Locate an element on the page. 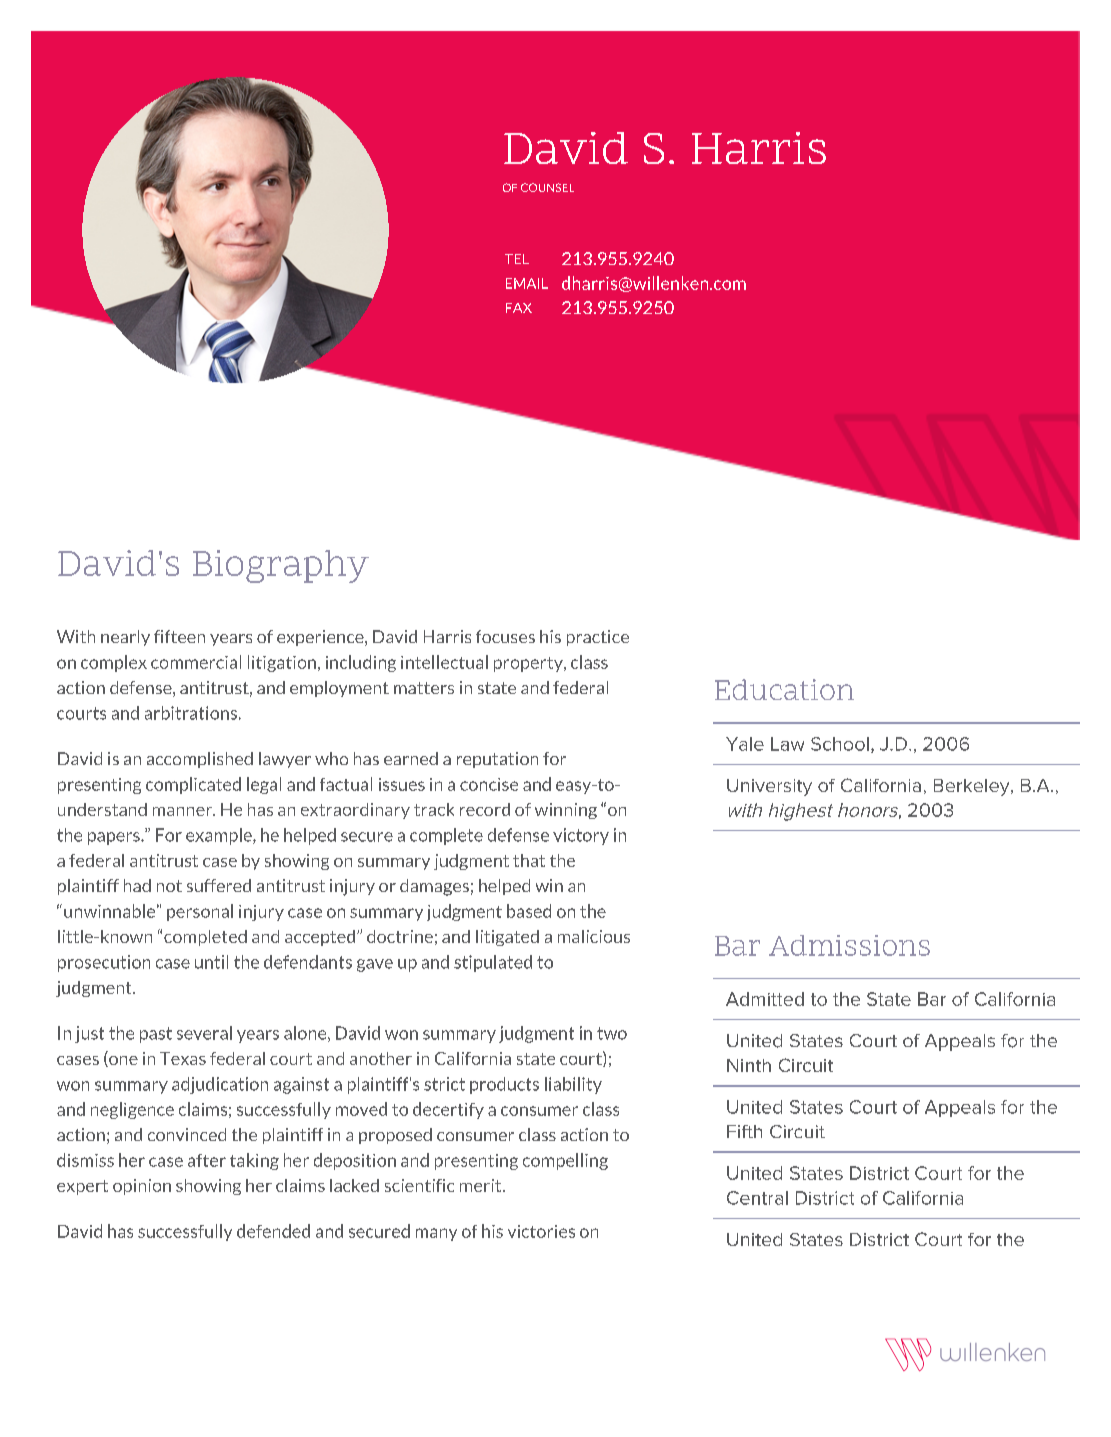 The width and height of the document is (1111, 1437). opinion is located at coordinates (142, 1187).
